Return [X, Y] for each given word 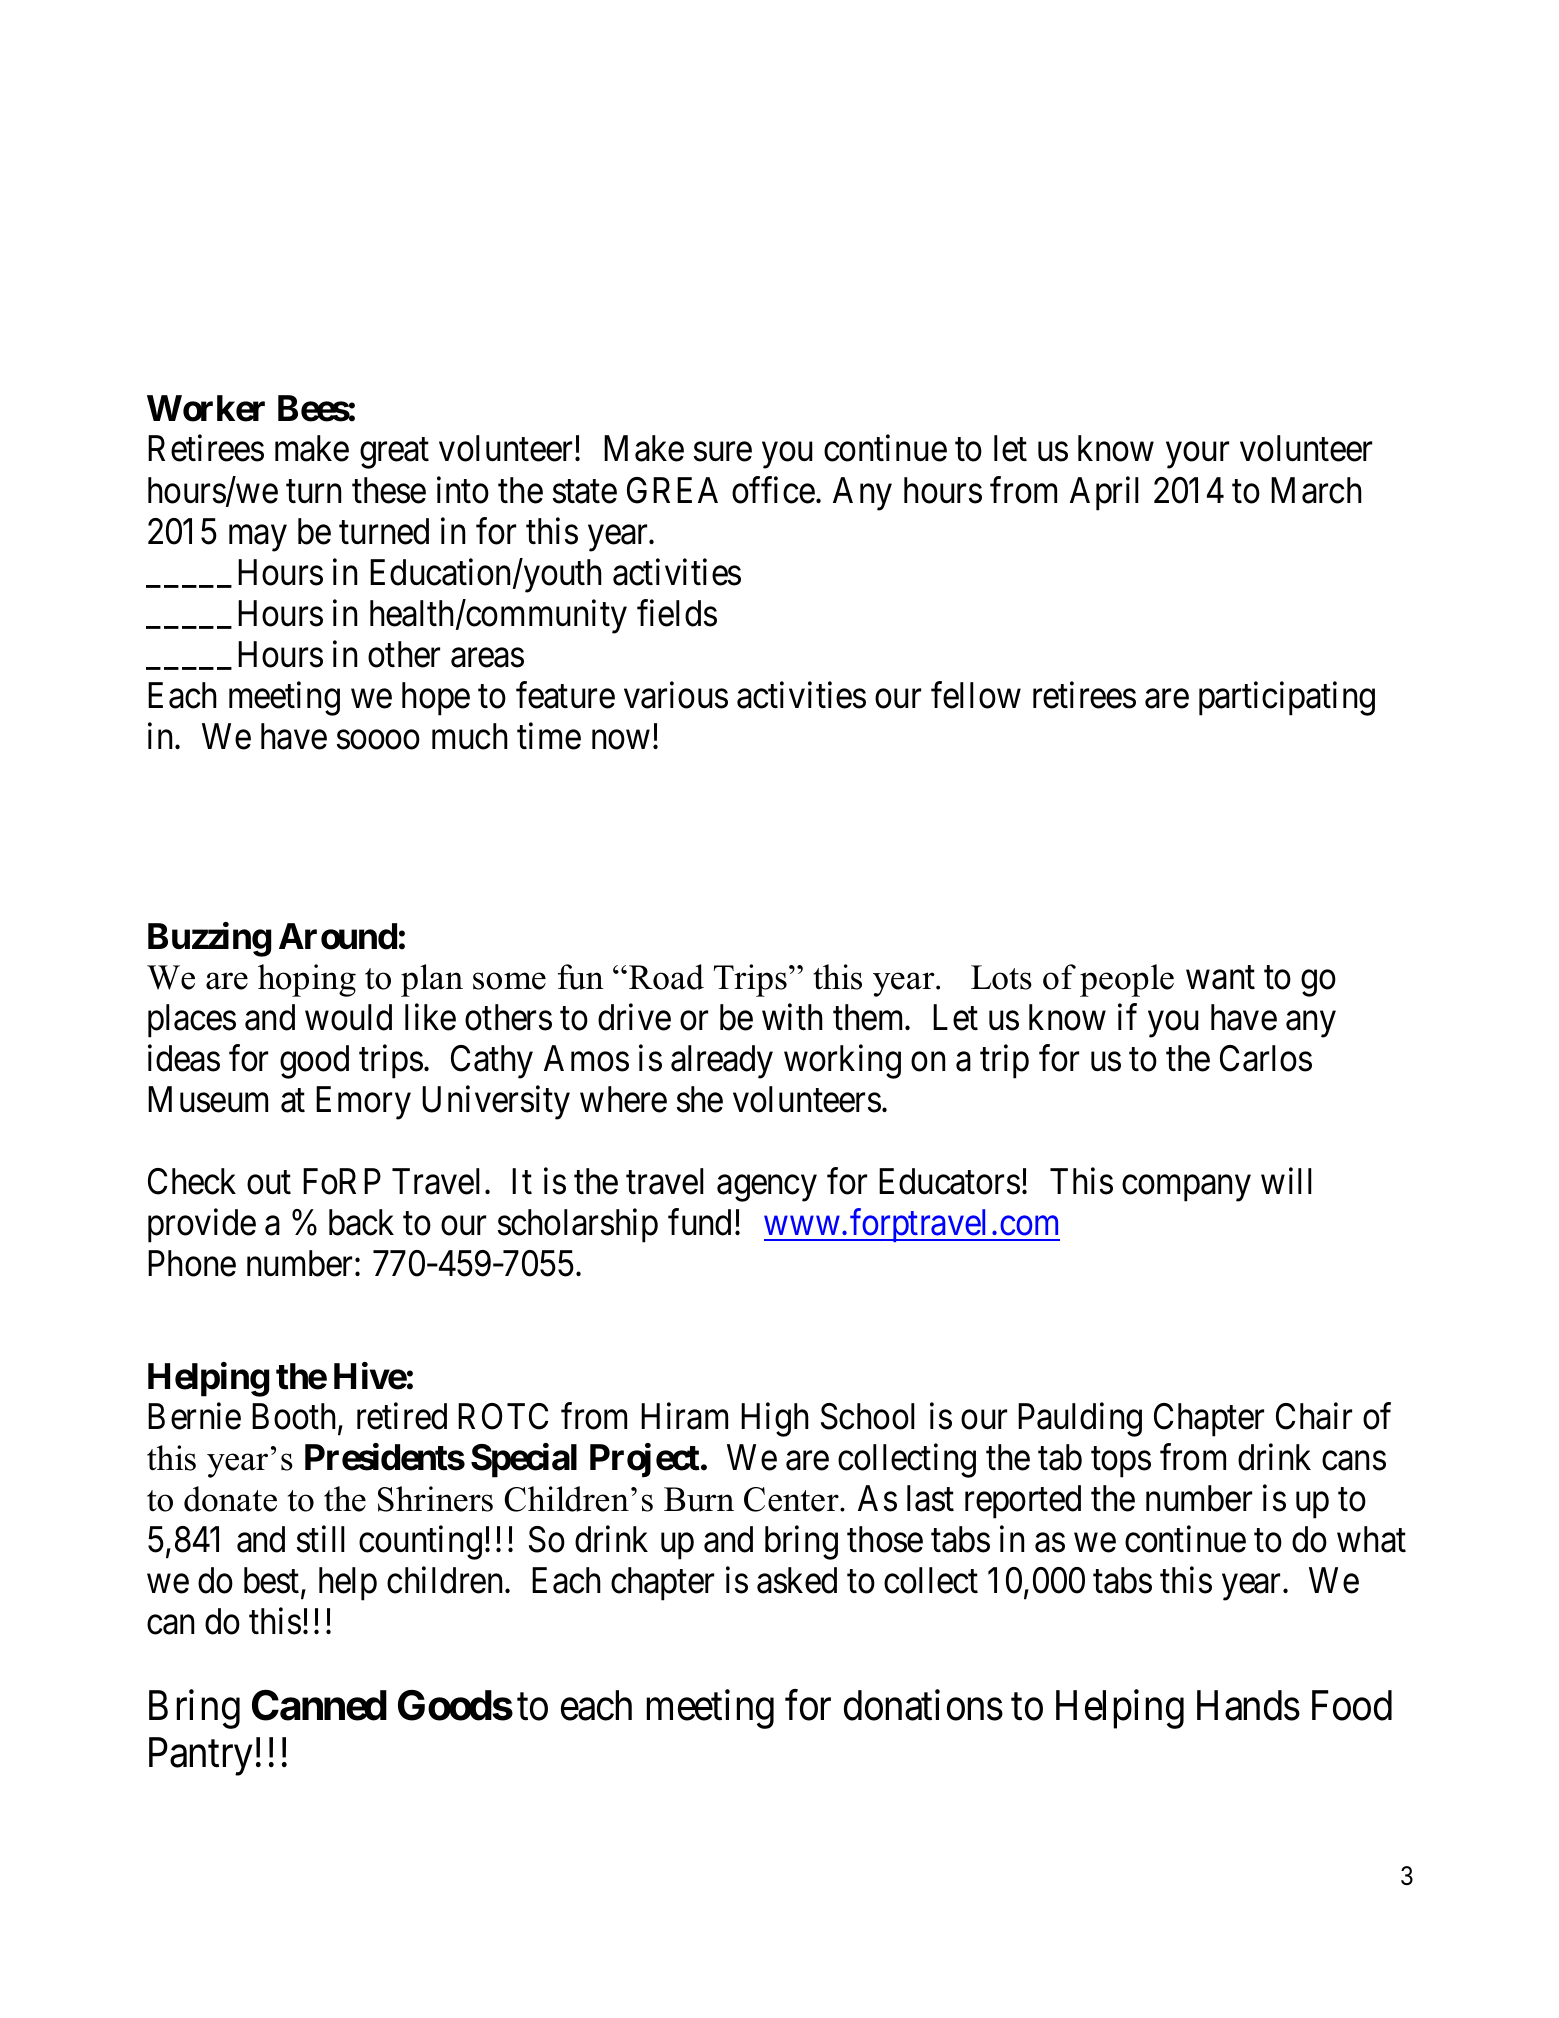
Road [666, 977]
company [1186, 1189]
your [1197, 456]
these [389, 490]
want [1220, 978]
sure [723, 452]
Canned [319, 1705]
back [361, 1222]
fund [699, 1222]
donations [923, 1705]
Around [338, 936]
